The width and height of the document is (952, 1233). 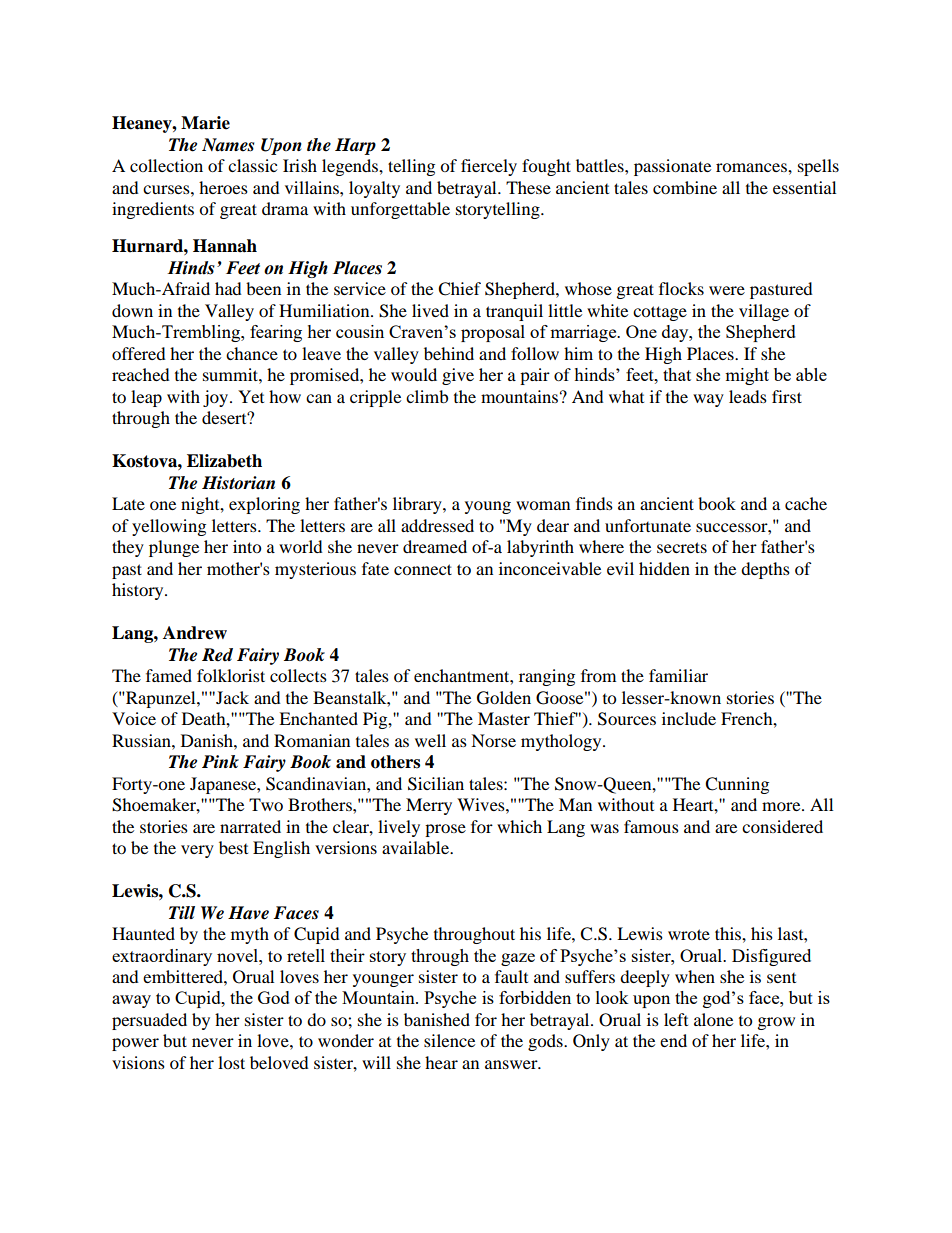 I want to click on leads, so click(x=748, y=396).
